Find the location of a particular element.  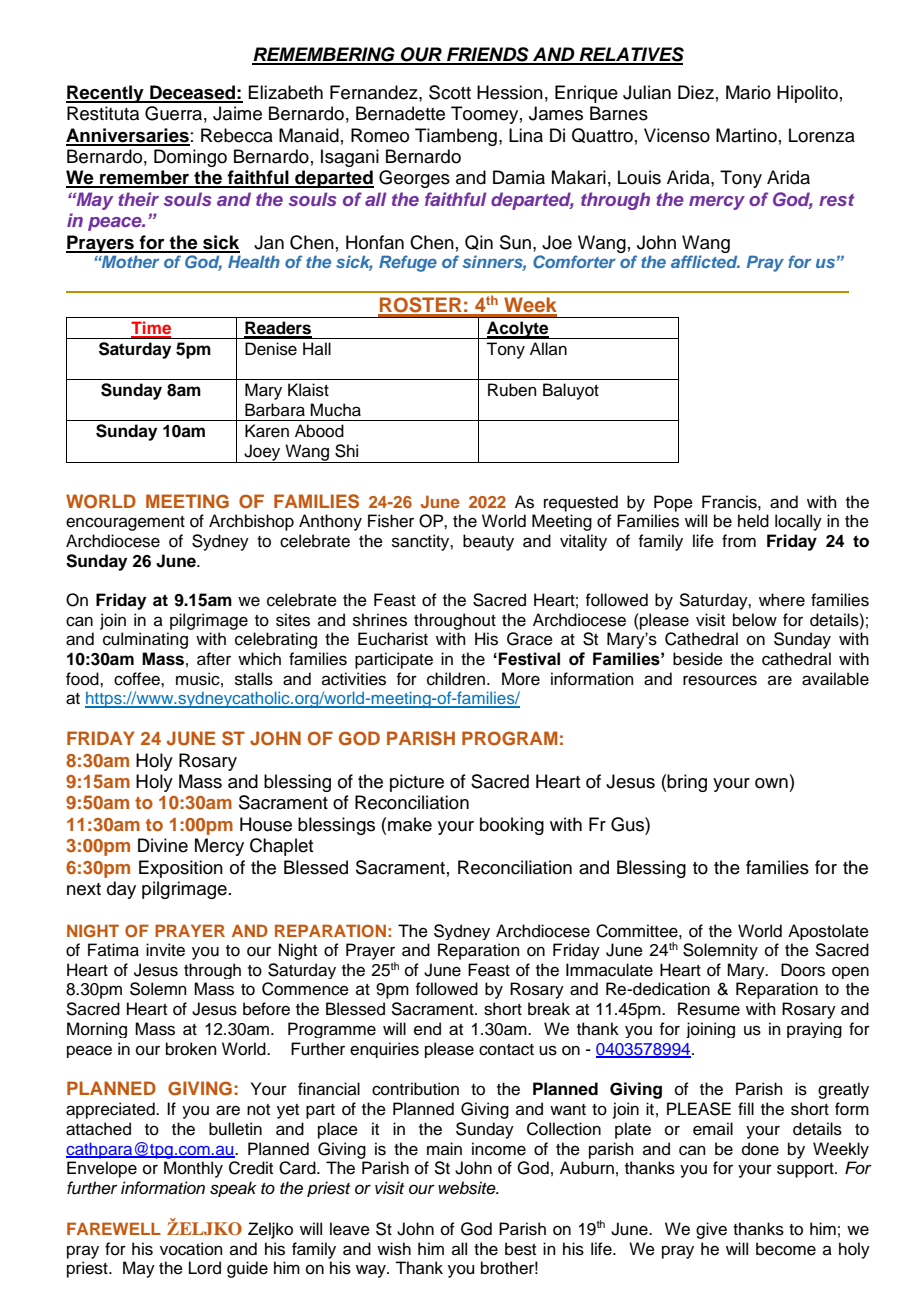

after is located at coordinates (214, 659).
